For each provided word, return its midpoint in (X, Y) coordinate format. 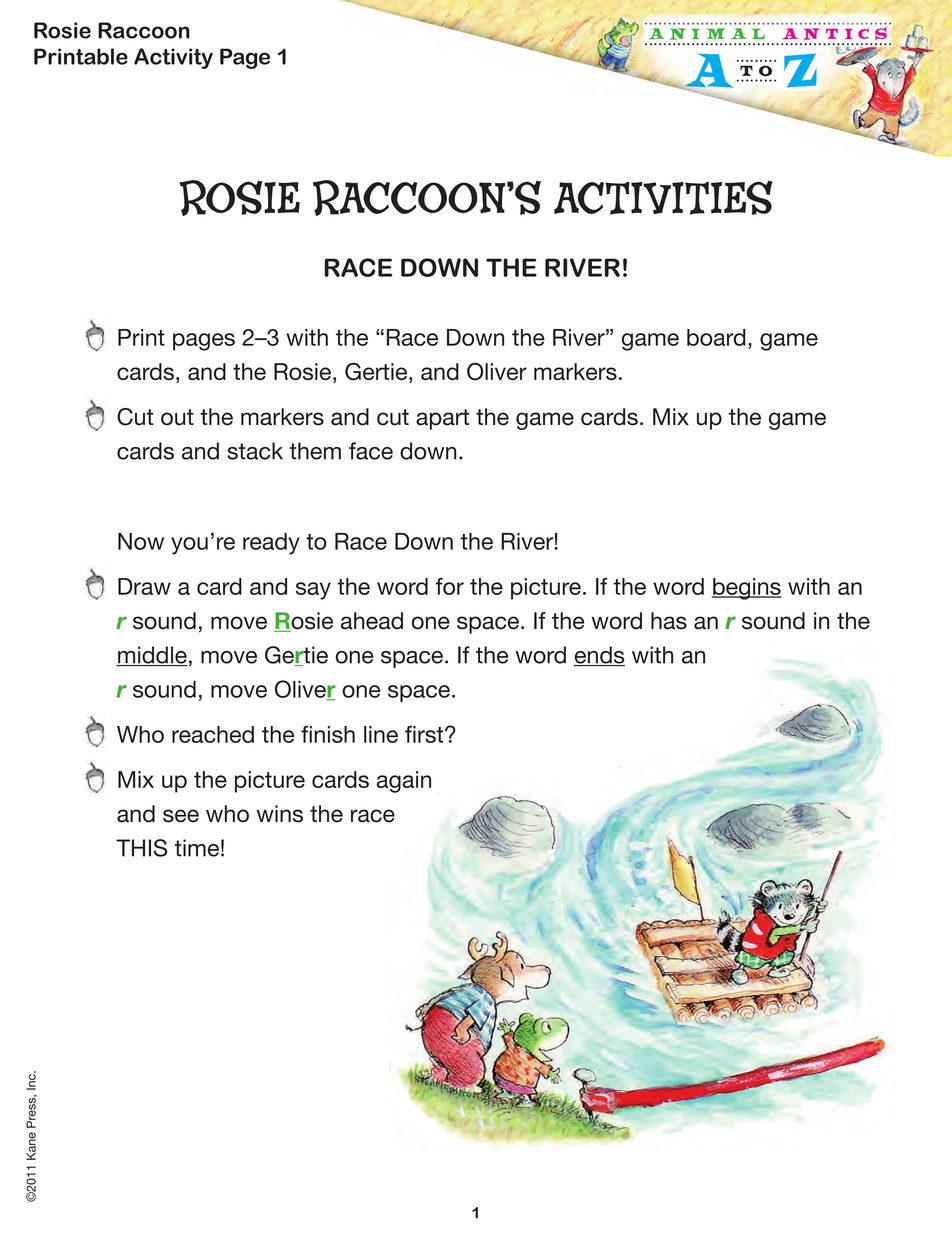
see (181, 816)
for (450, 586)
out (177, 417)
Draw (144, 586)
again (404, 782)
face (371, 451)
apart (442, 419)
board (716, 337)
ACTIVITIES (663, 198)
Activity (173, 58)
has (669, 621)
